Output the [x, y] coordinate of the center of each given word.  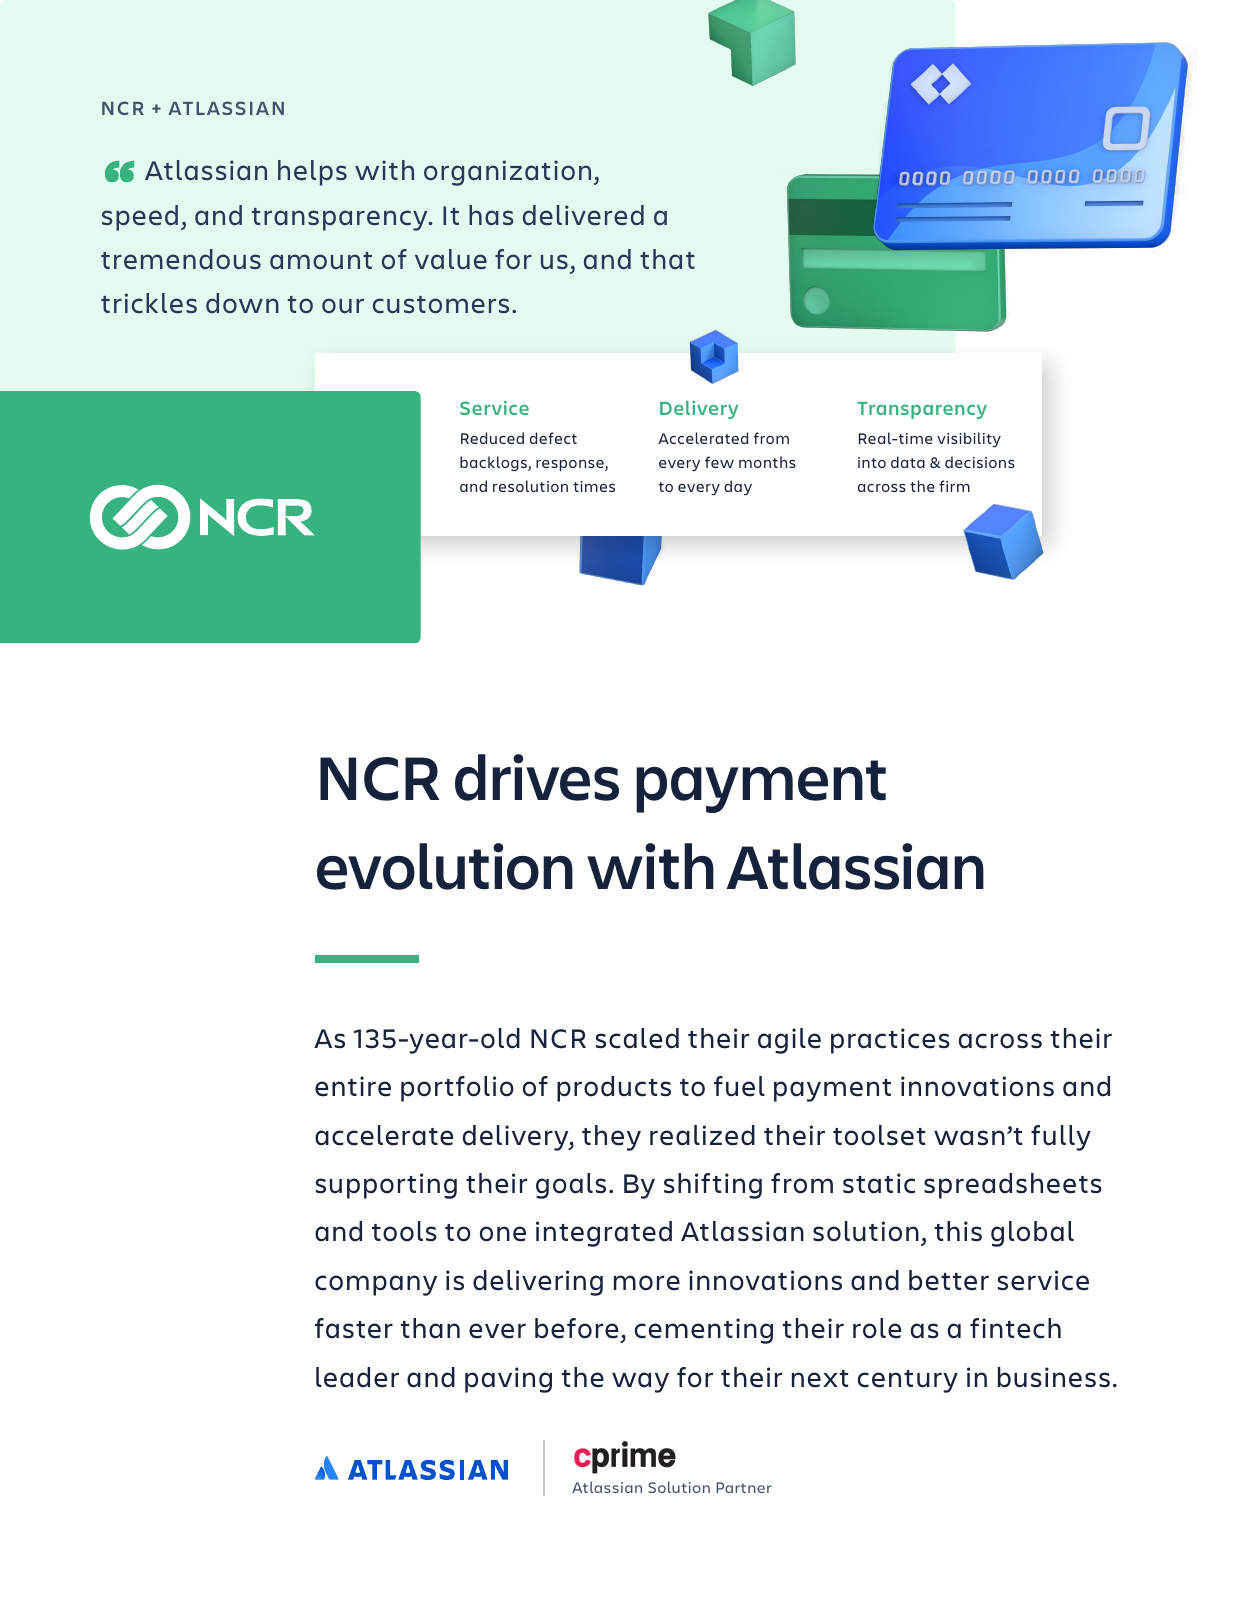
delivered [583, 215]
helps [312, 173]
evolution [445, 866]
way [640, 1382]
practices [890, 1041]
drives [537, 777]
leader [357, 1377]
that [667, 259]
